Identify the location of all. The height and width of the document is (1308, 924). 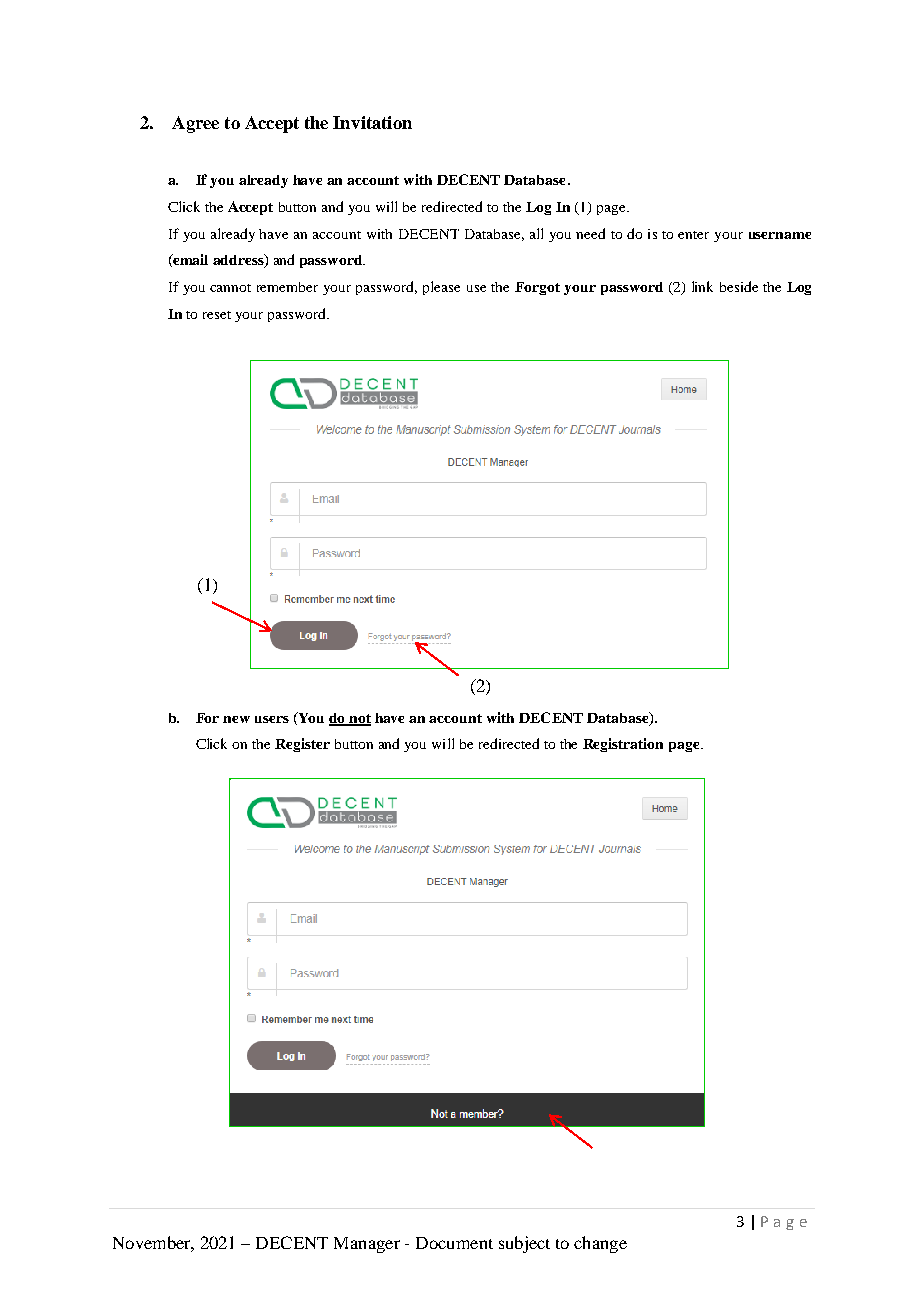
(536, 233).
